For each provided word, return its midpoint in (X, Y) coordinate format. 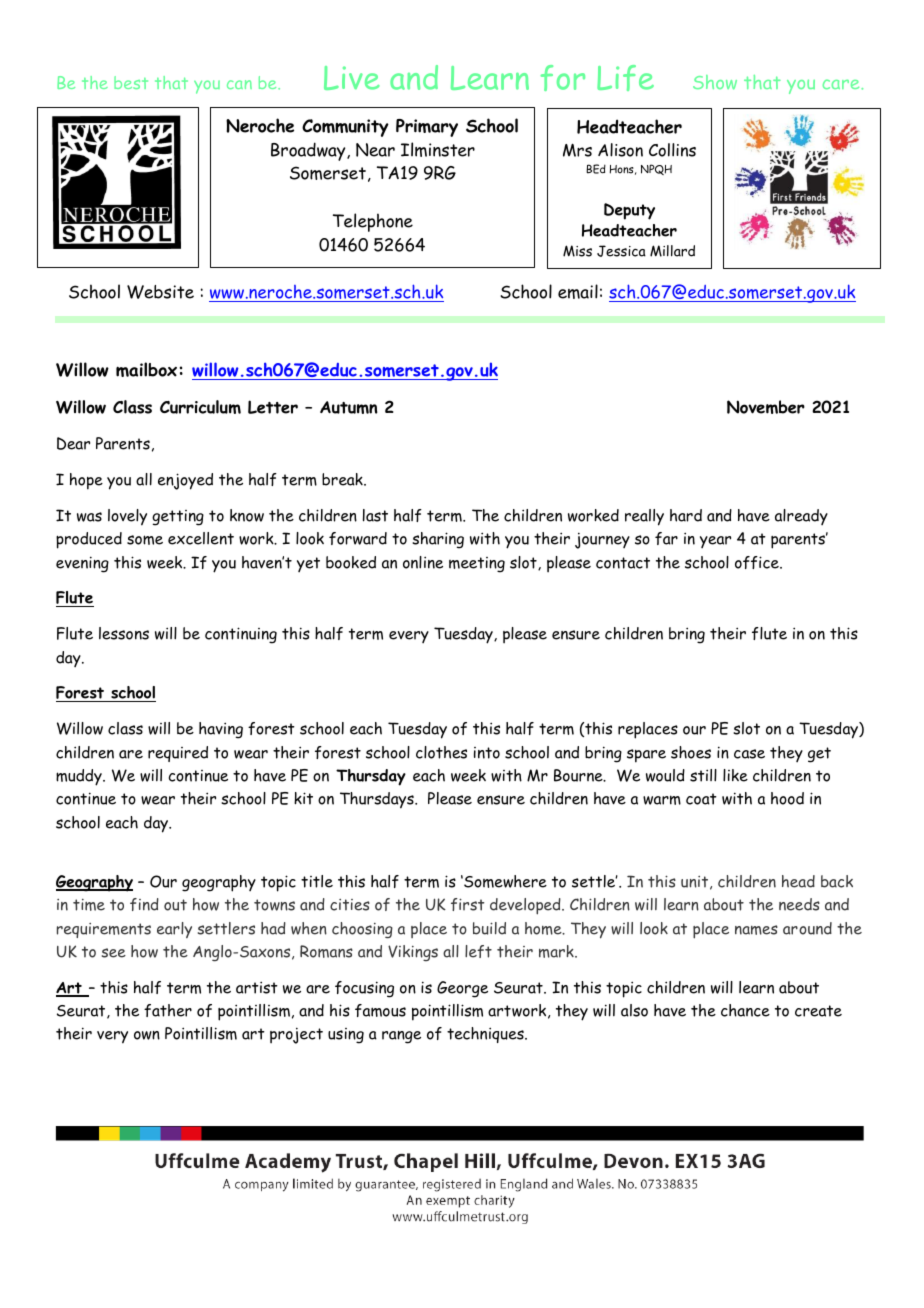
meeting (477, 565)
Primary (427, 128)
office (758, 562)
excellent (201, 538)
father (168, 1010)
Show (715, 82)
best (131, 82)
